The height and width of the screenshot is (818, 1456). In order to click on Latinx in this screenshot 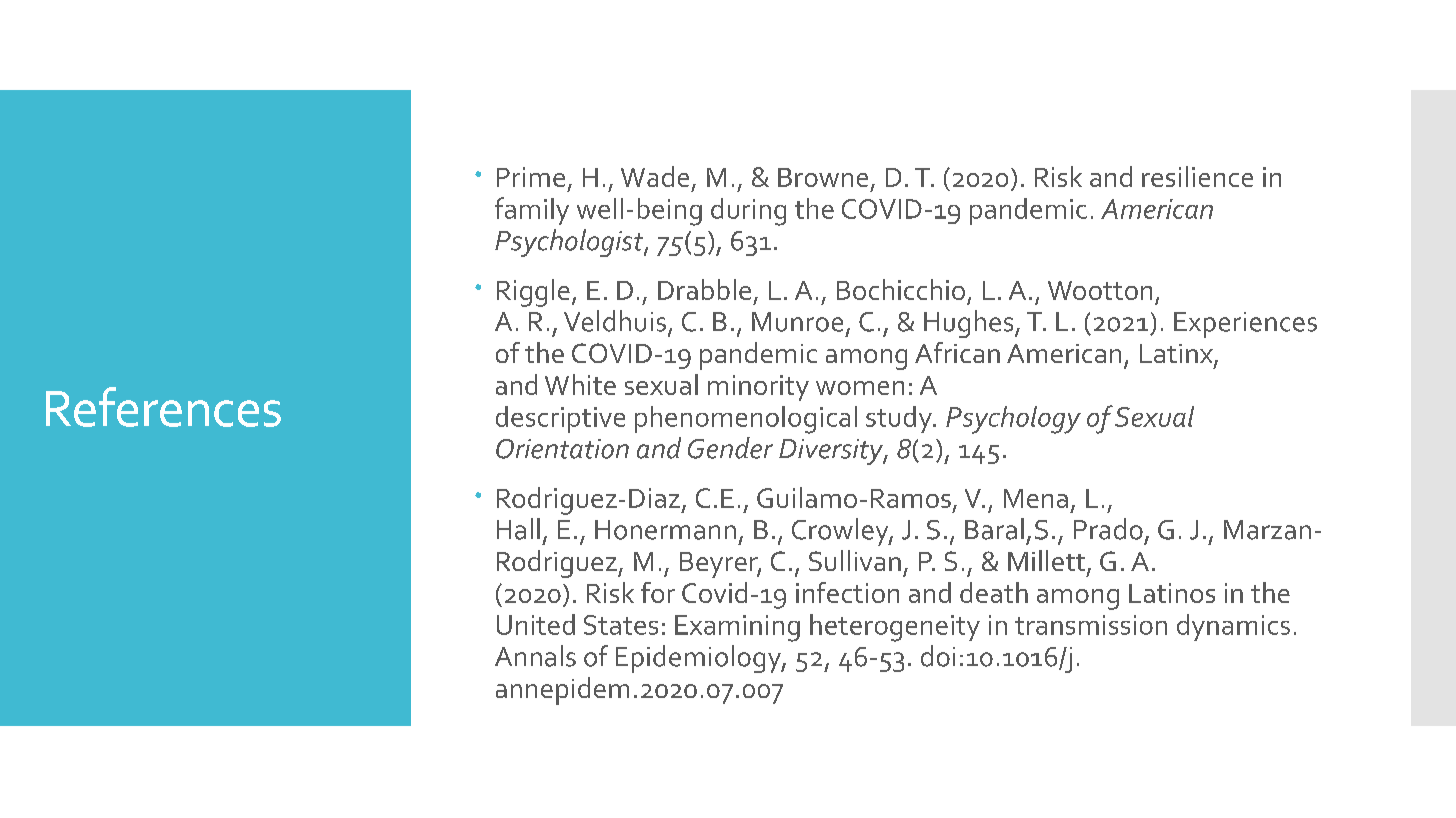, I will do `click(1177, 355)`.
